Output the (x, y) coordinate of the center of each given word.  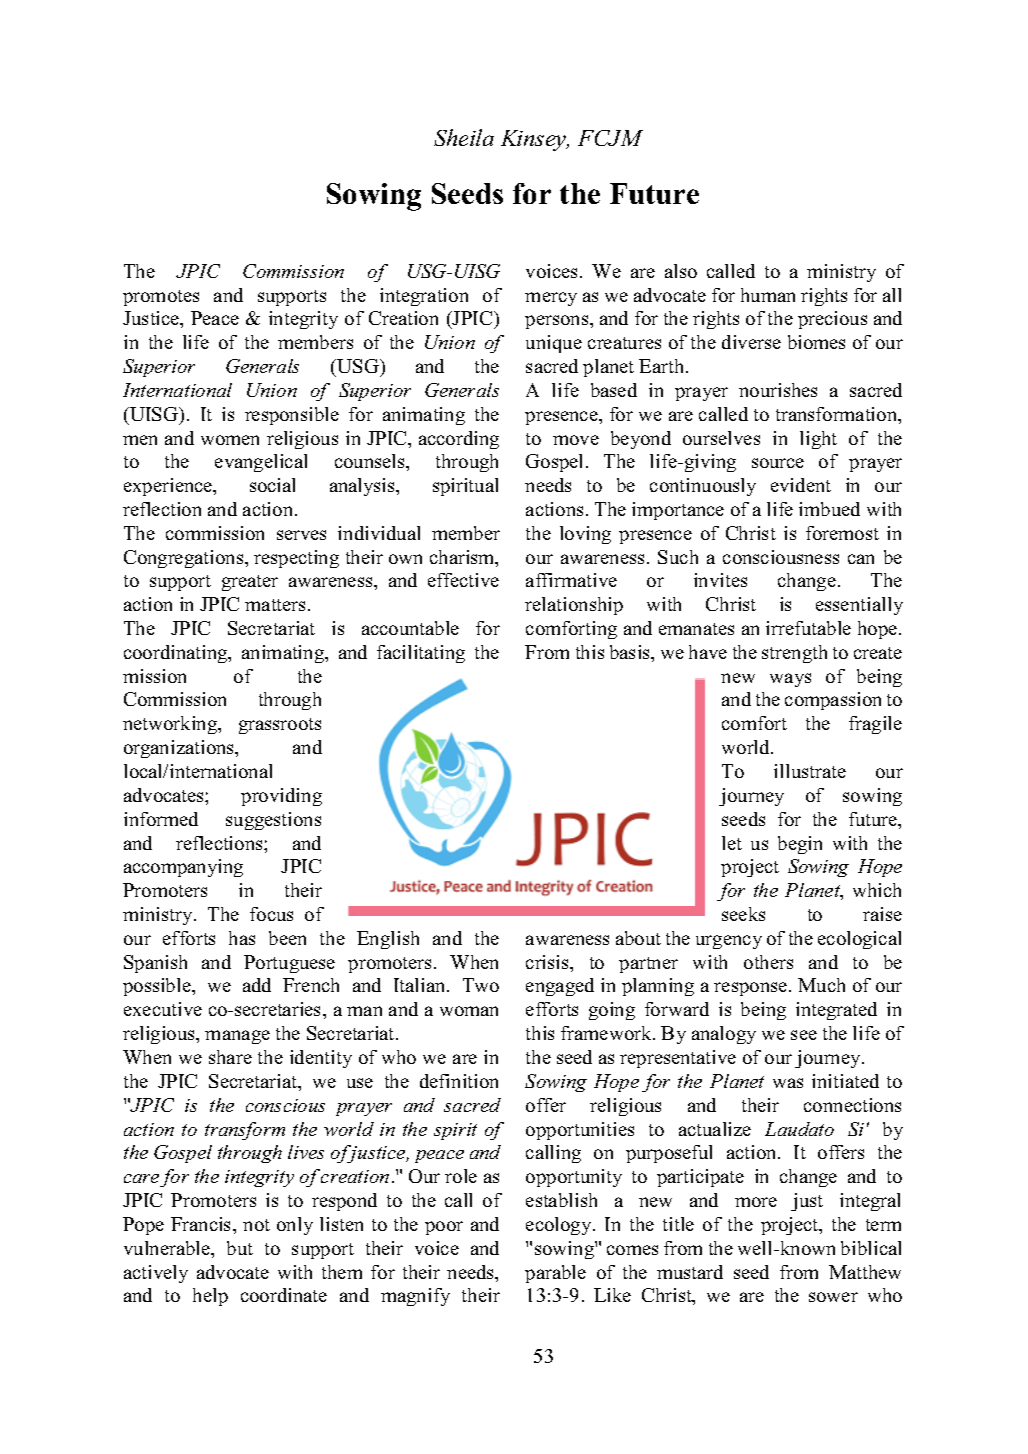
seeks (743, 914)
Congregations (185, 559)
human (768, 295)
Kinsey (535, 140)
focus (271, 914)
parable (555, 1274)
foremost (842, 533)
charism (463, 558)
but (240, 1248)
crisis (548, 962)
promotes (161, 298)
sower (833, 1297)
